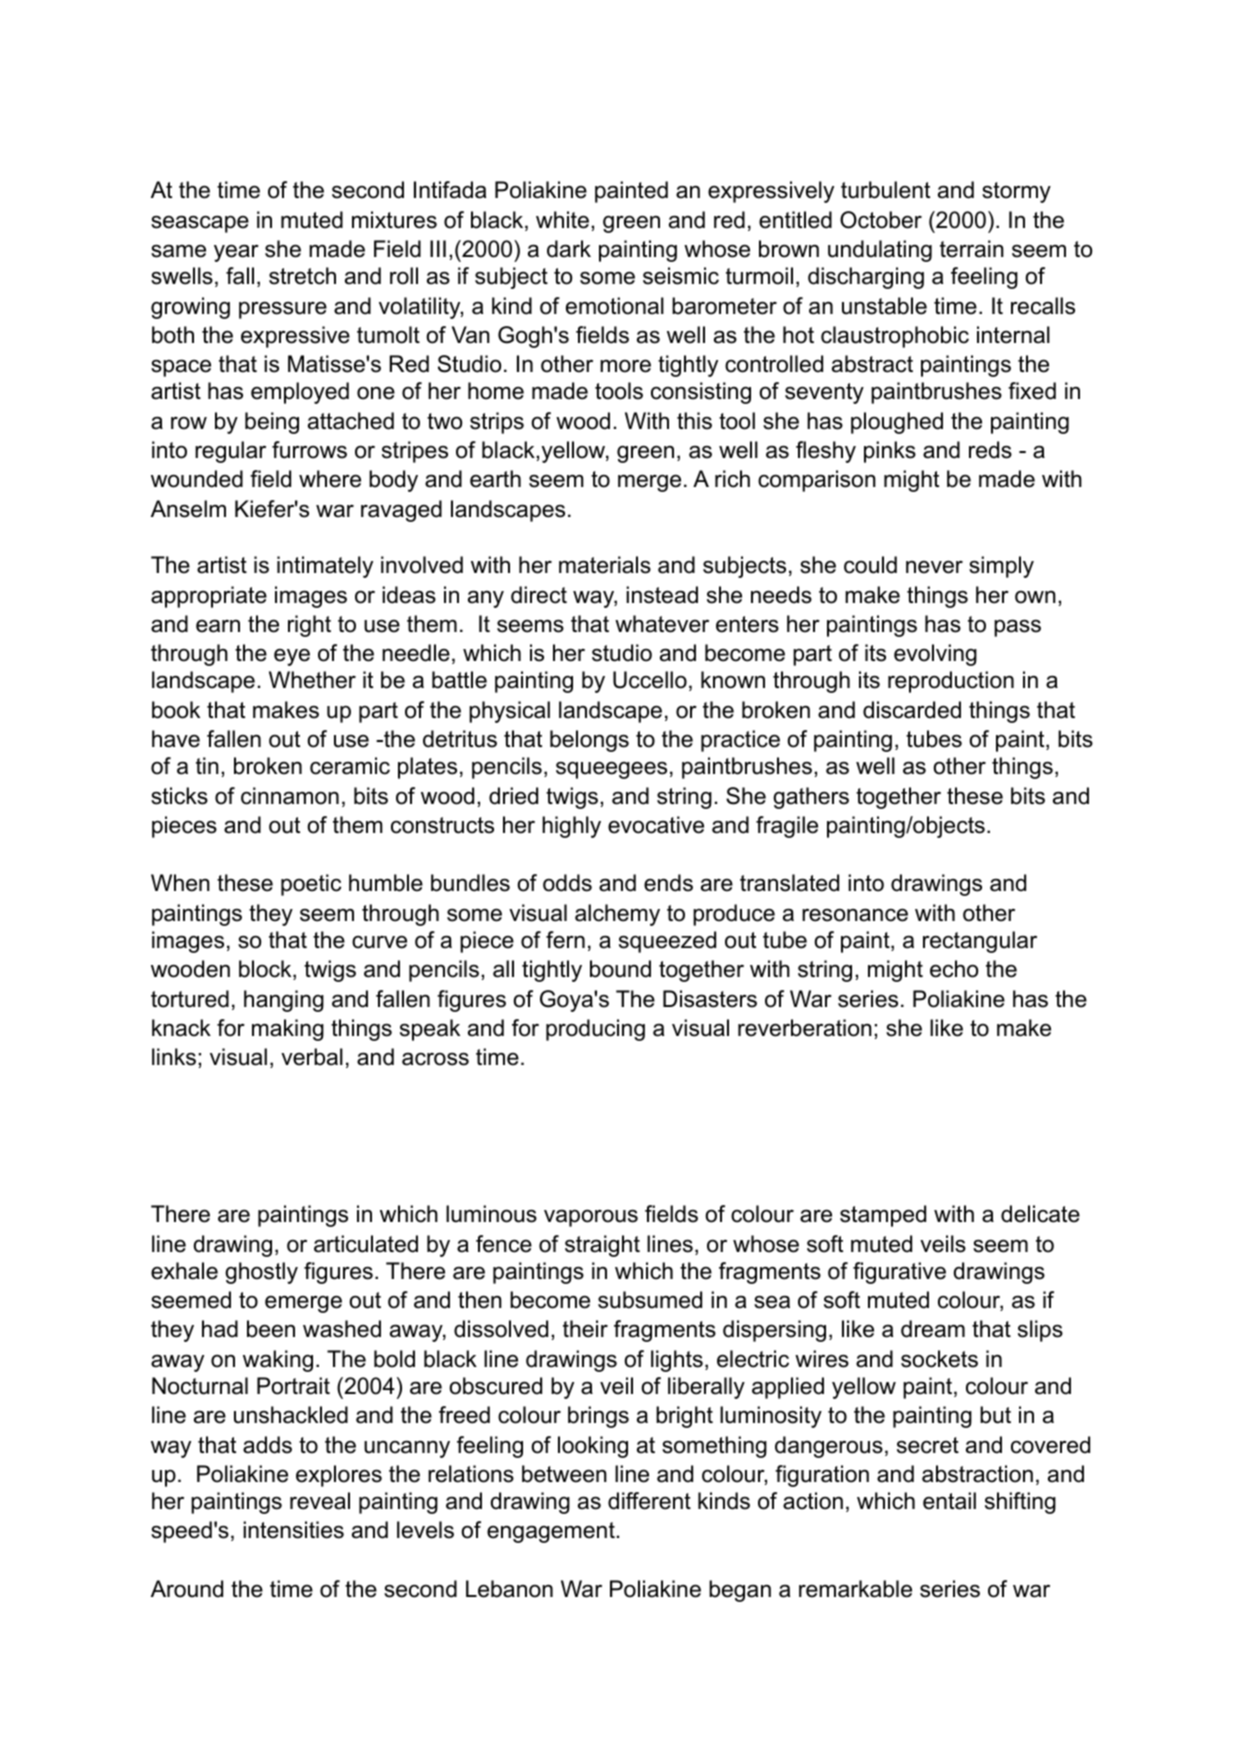 The width and height of the document is (1246, 1763). What do you see at coordinates (236, 253) in the document?
I see `year` at bounding box center [236, 253].
